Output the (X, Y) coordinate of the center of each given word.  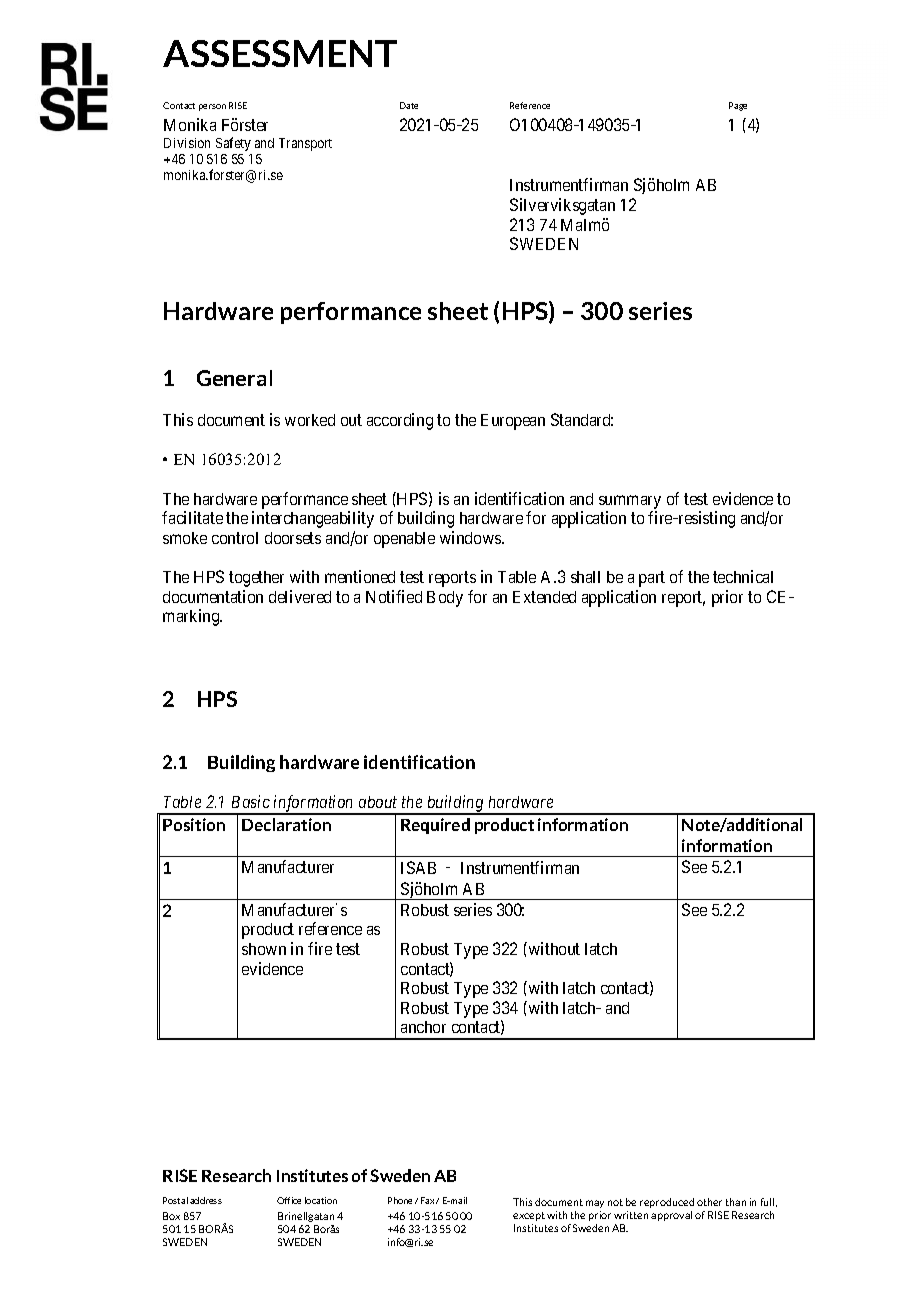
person (212, 107)
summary (630, 502)
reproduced (667, 1203)
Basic (251, 801)
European (513, 422)
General (234, 378)
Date (409, 105)
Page (738, 106)
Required (435, 826)
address (206, 1200)
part (652, 579)
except (529, 1216)
